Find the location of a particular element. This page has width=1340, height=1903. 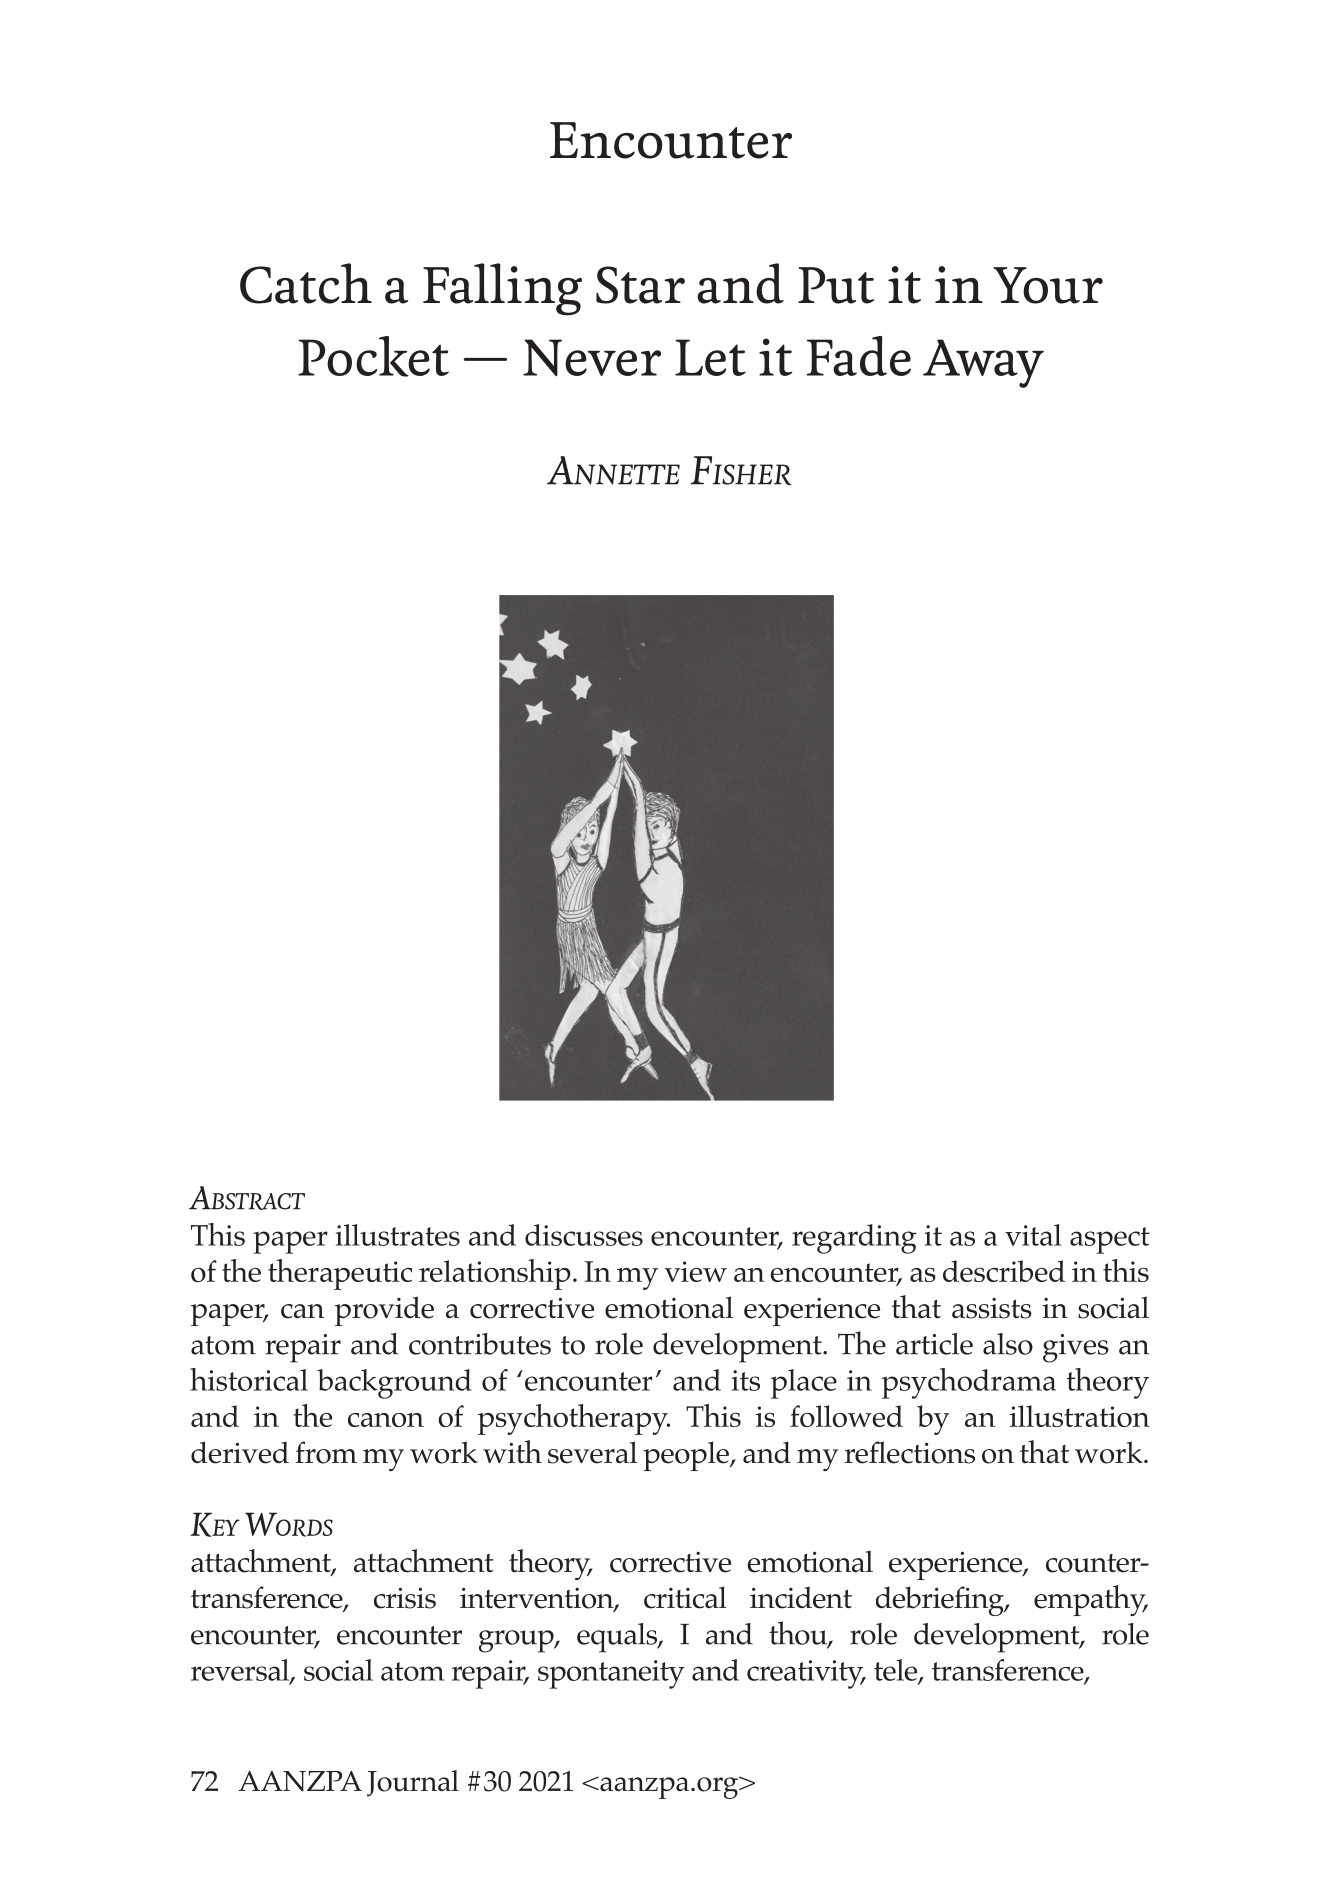

Away is located at coordinates (983, 363).
